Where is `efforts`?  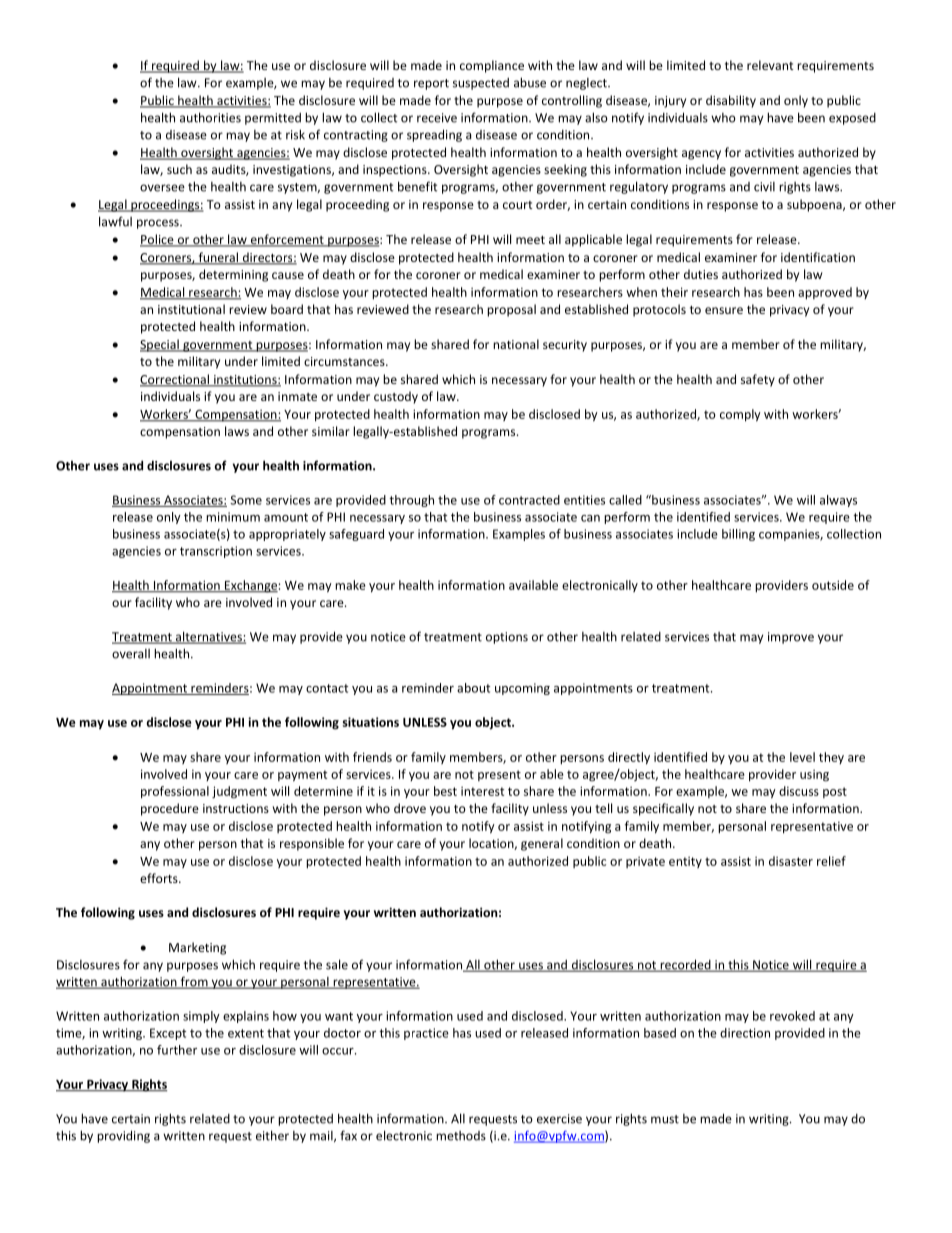
efforts is located at coordinates (160, 878).
